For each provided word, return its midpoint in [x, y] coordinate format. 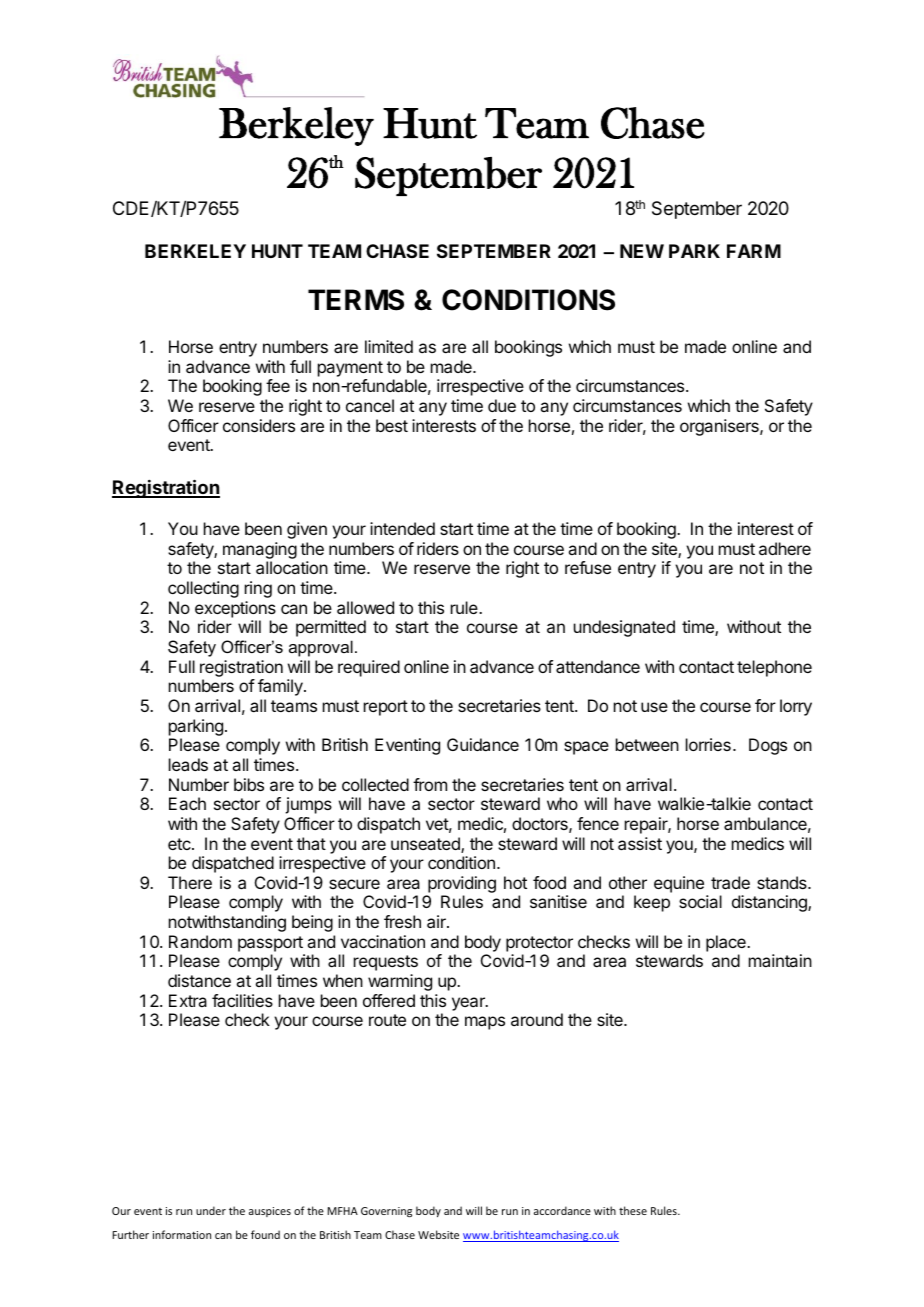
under [211, 1210]
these [633, 1210]
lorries [708, 744]
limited [389, 346]
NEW [642, 251]
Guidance [483, 744]
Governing [386, 1212]
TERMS [356, 300]
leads [188, 764]
